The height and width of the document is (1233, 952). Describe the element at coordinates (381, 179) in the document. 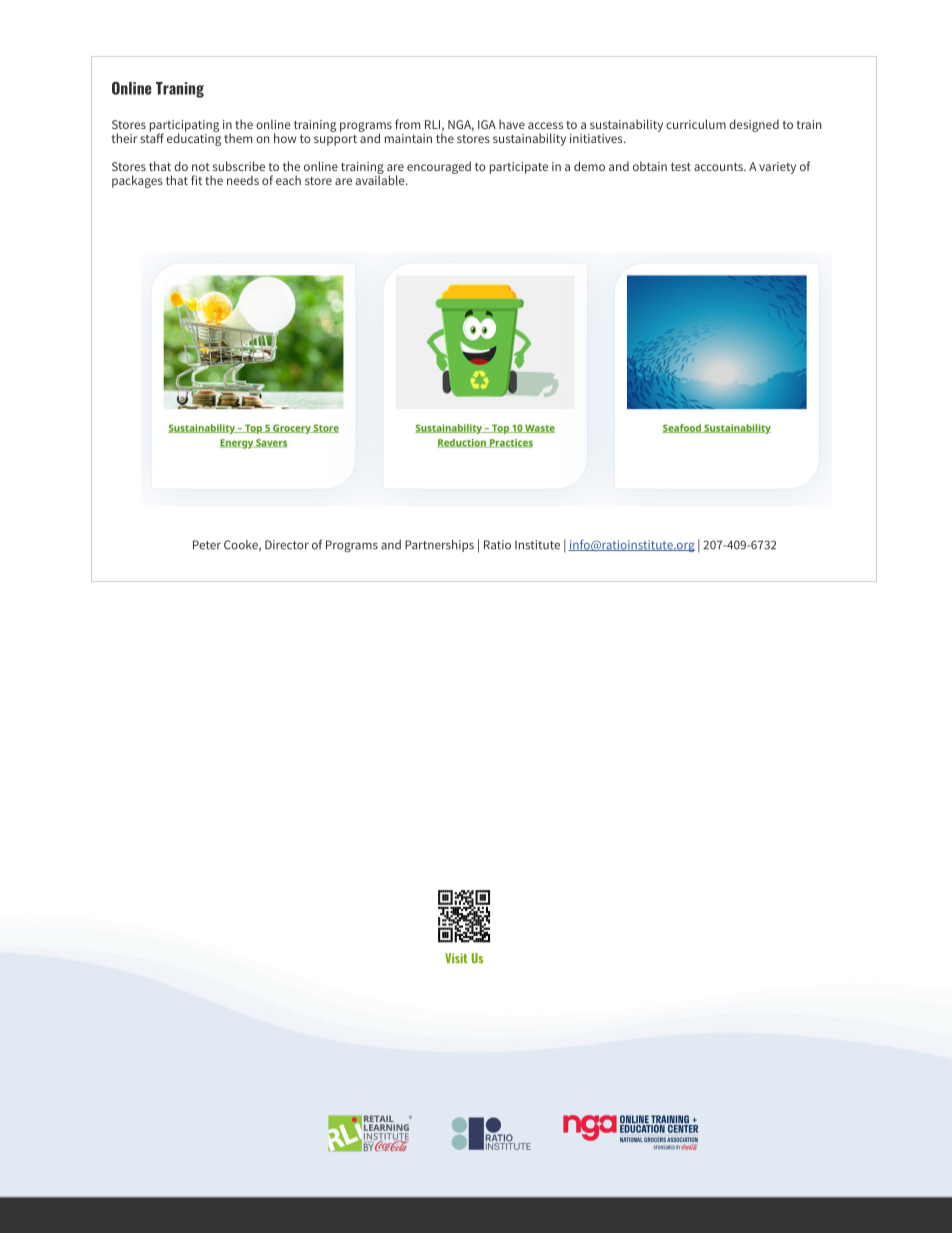

I see `available` at that location.
